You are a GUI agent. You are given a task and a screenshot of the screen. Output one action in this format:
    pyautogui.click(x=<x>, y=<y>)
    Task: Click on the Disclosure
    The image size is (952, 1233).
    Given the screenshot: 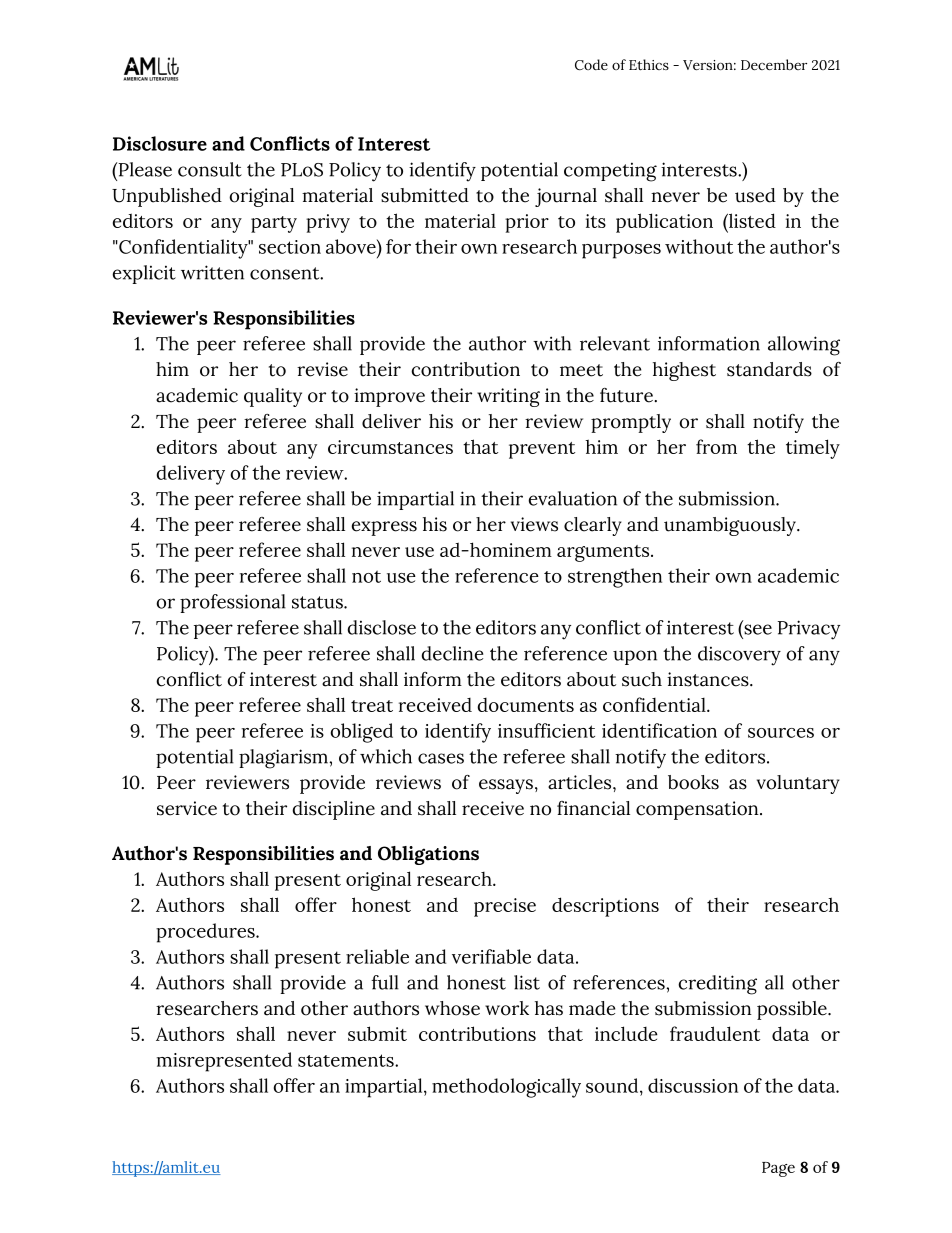 What is the action you would take?
    pyautogui.click(x=160, y=143)
